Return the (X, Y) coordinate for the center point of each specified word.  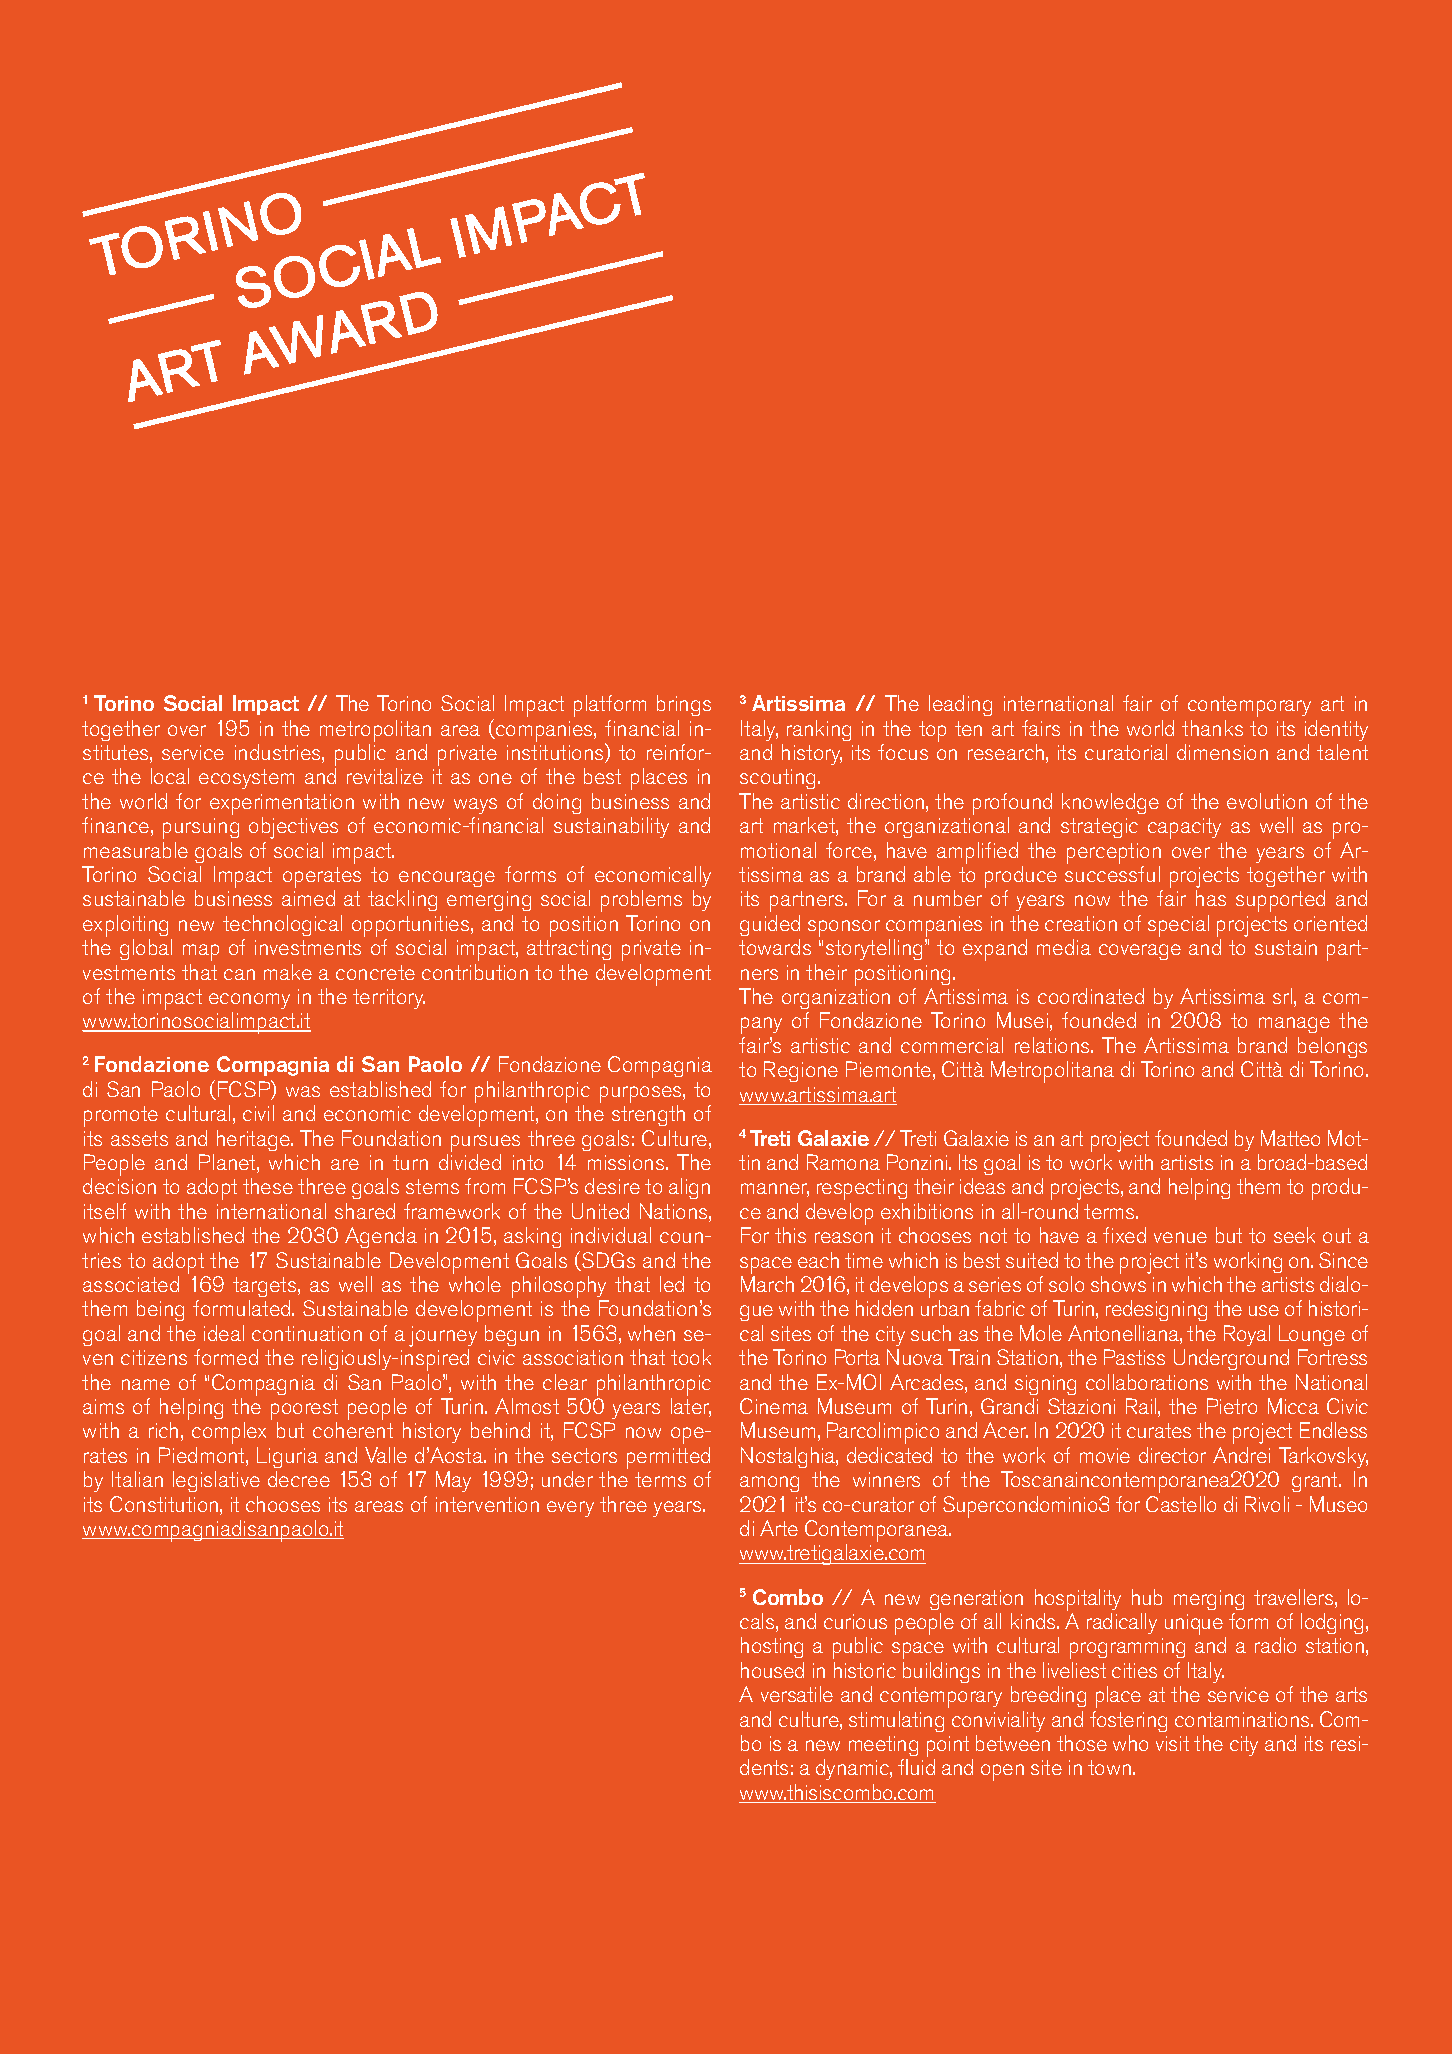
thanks (1212, 728)
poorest (304, 1411)
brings (684, 705)
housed (772, 1670)
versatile (797, 1694)
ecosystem (246, 779)
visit (1172, 1743)
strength (648, 1115)
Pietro (1232, 1406)
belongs (1332, 1047)
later (691, 1407)
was (303, 1091)
